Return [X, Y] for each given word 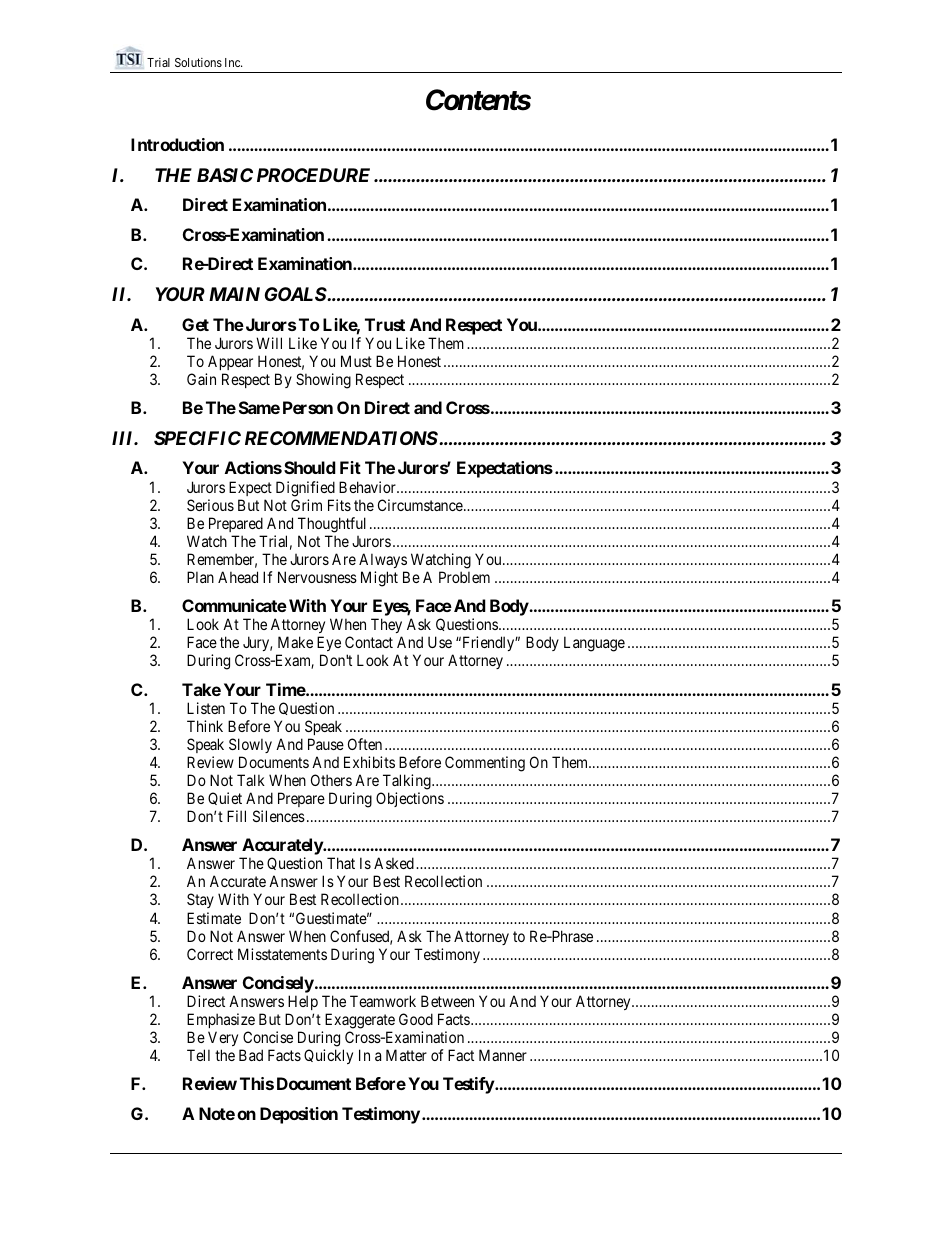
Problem [464, 577]
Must [356, 361]
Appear [230, 362]
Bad [251, 1055]
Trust [385, 324]
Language [594, 644]
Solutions [198, 62]
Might [379, 579]
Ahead [238, 577]
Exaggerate [360, 1021]
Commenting [485, 764]
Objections [410, 799]
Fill [236, 816]
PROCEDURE [313, 175]
